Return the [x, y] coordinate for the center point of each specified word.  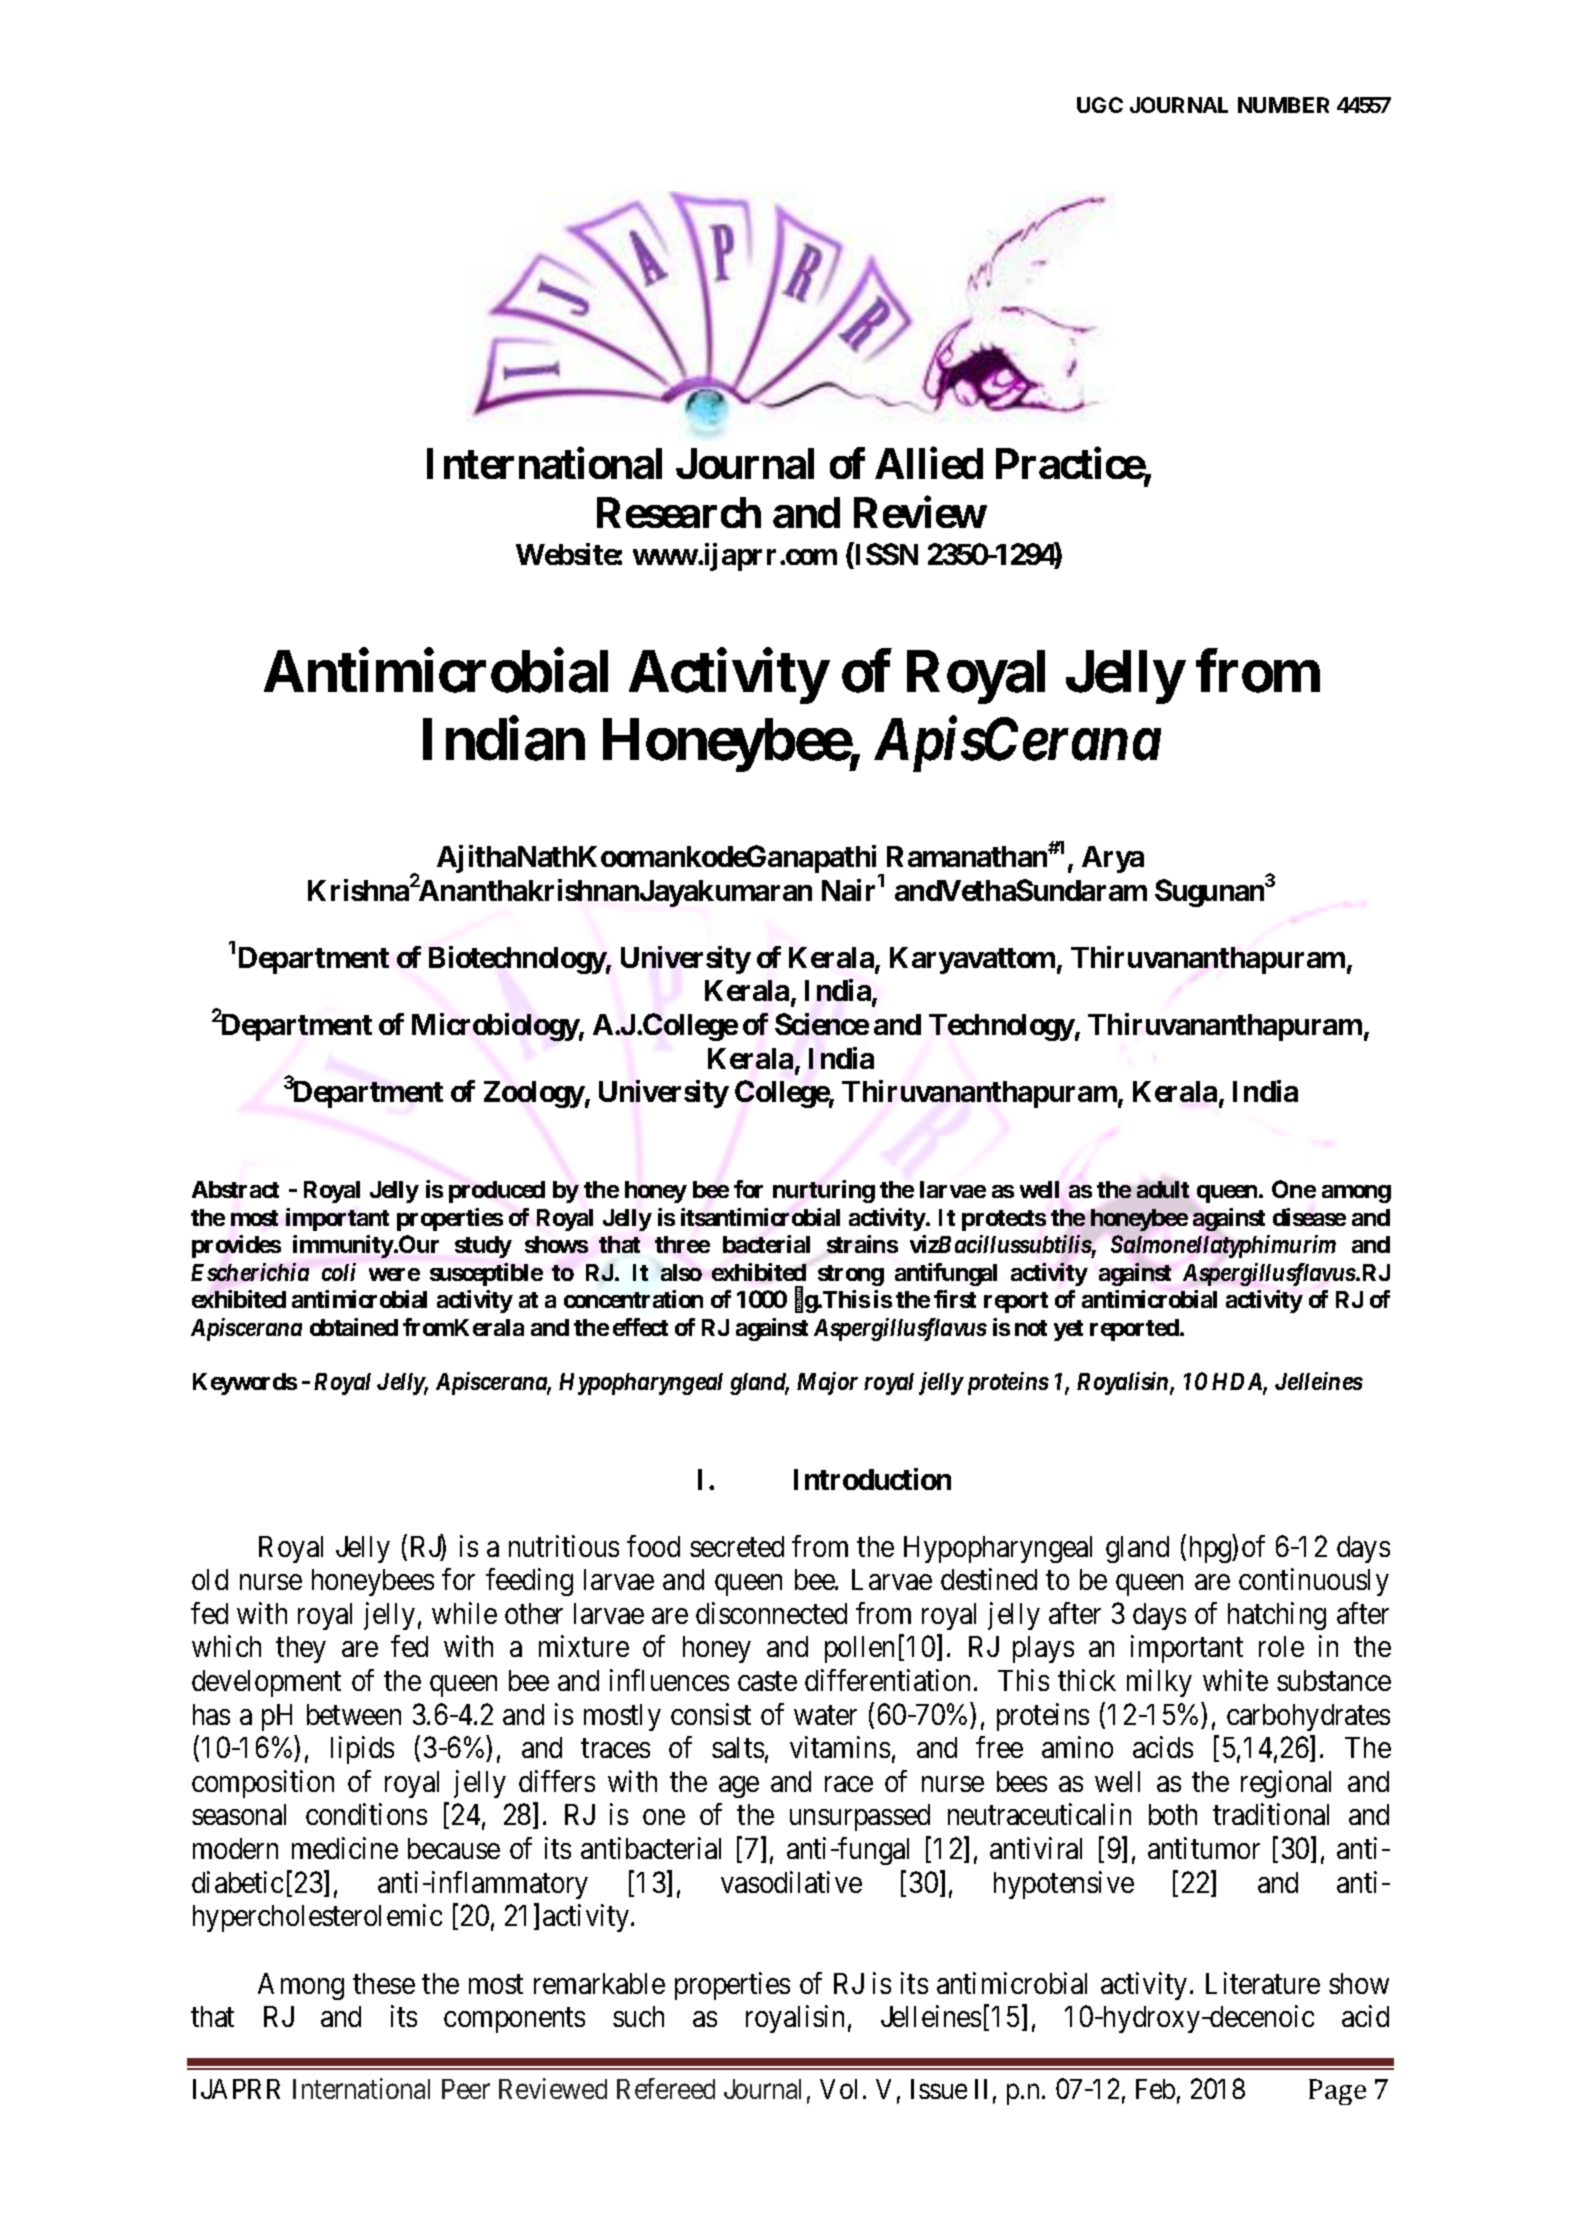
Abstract [235, 1189]
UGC [1100, 105]
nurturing [824, 1191]
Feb [1155, 2089]
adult [1163, 1189]
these [384, 1983]
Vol [838, 2089]
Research [679, 513]
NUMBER [1283, 105]
